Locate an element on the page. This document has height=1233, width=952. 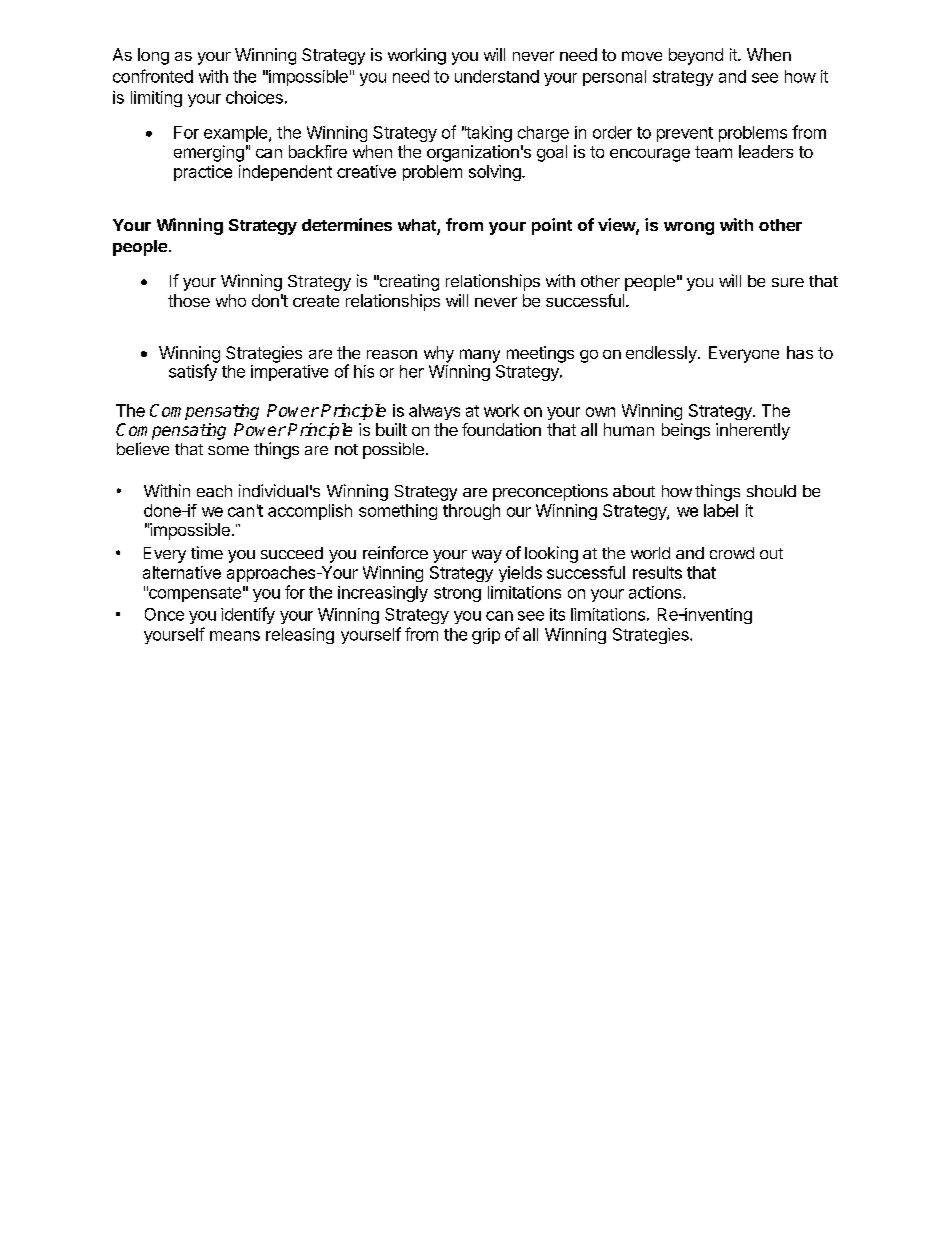
who is located at coordinates (231, 300).
